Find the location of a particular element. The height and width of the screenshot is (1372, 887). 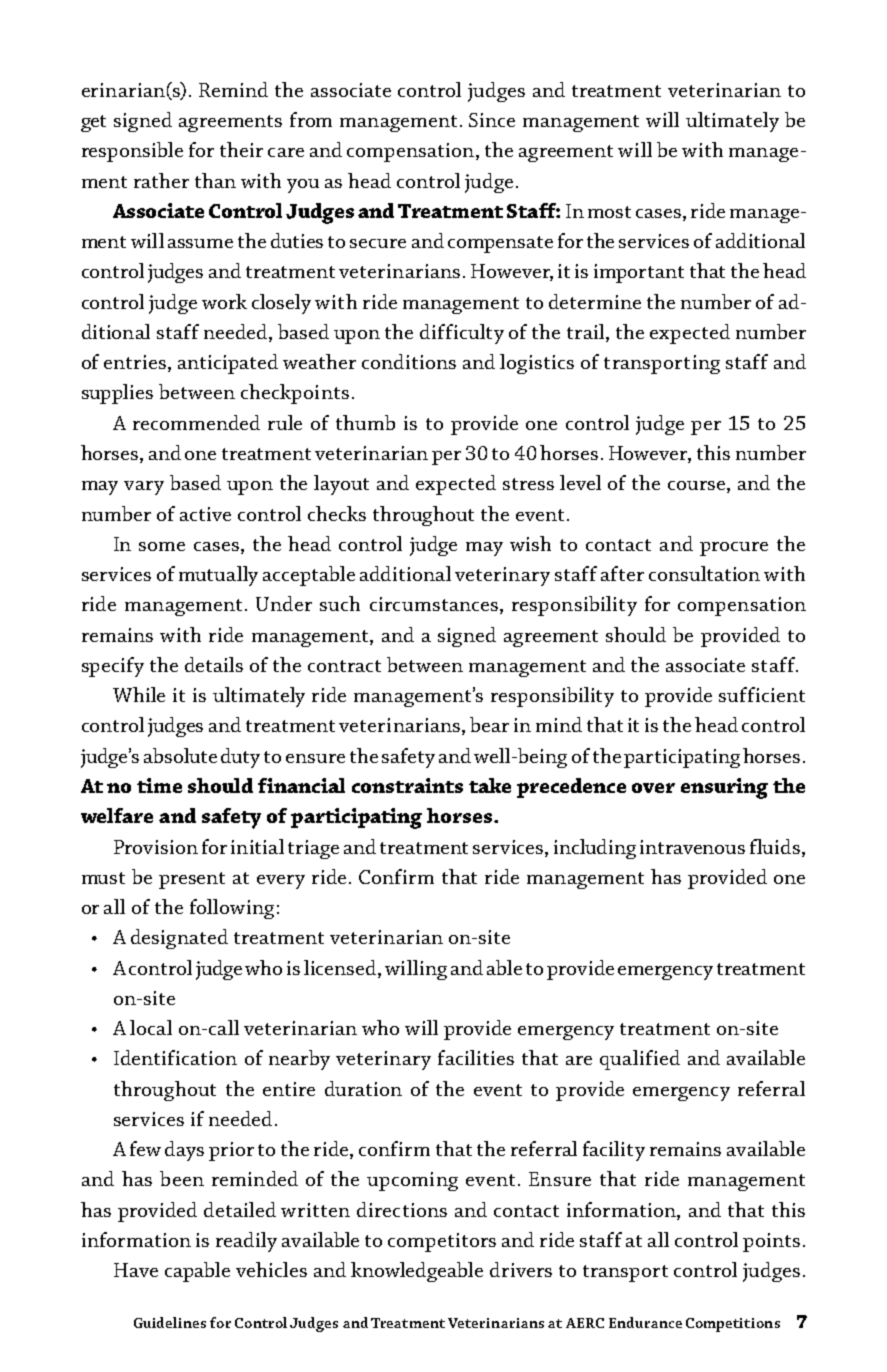

designated is located at coordinates (179, 939).
